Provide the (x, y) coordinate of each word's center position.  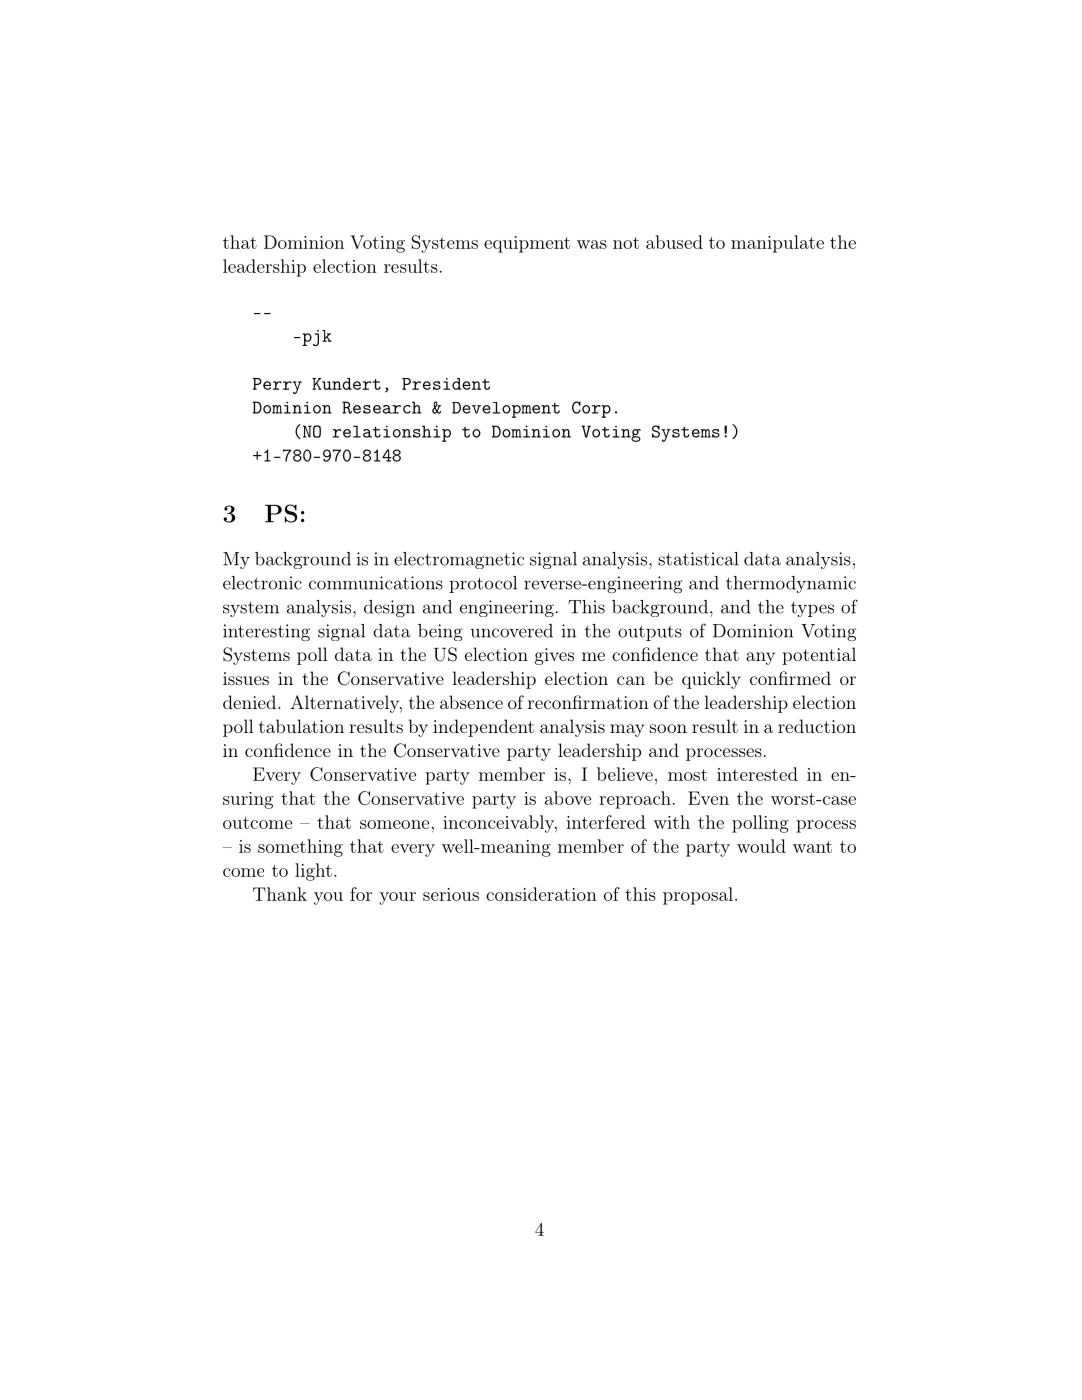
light (313, 872)
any (760, 658)
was (592, 244)
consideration (541, 894)
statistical (698, 559)
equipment (527, 244)
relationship (391, 433)
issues (246, 678)
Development (506, 410)
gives (554, 656)
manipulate (777, 244)
